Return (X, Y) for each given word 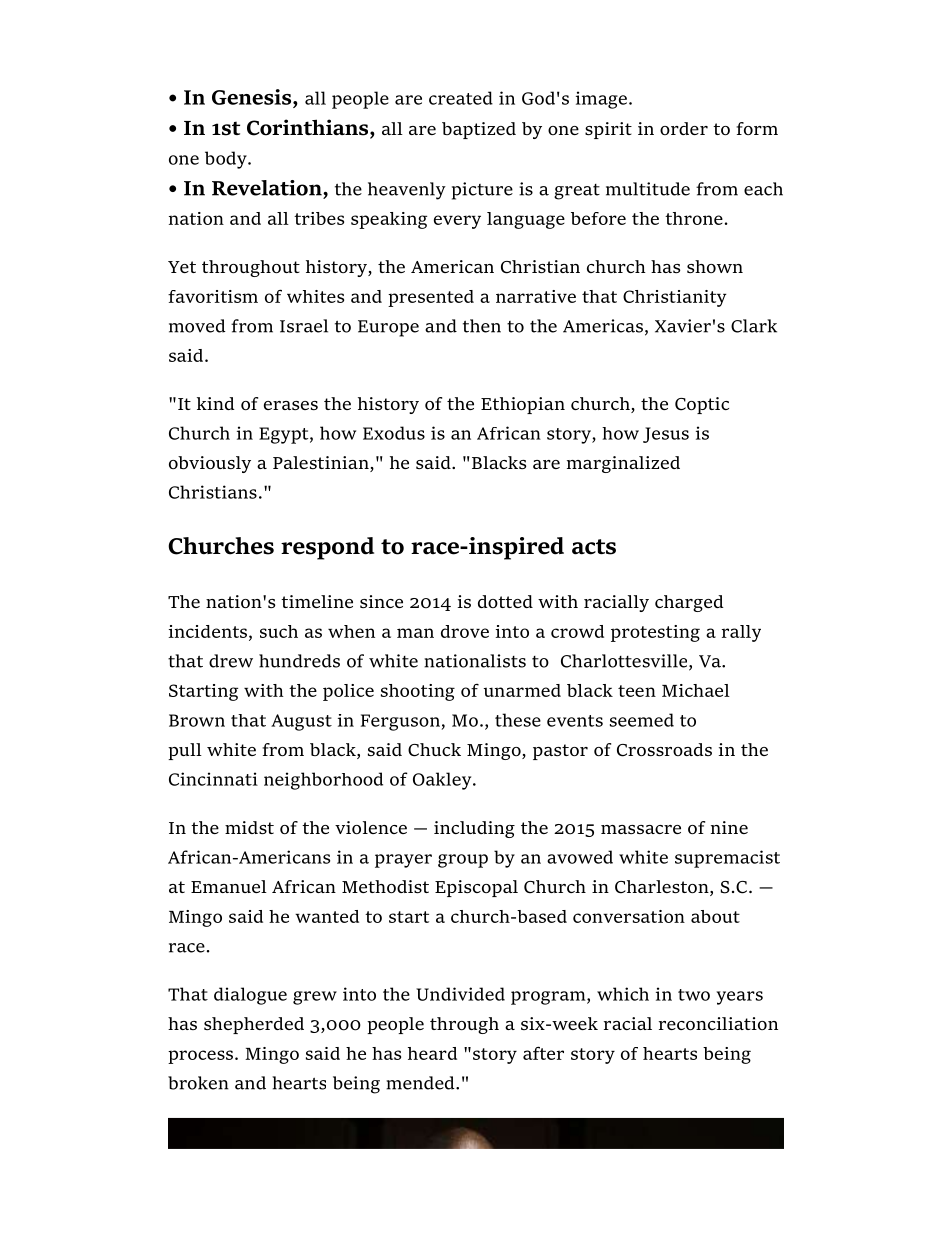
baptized (479, 130)
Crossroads (664, 750)
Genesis (253, 97)
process (202, 1057)
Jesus (666, 435)
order (684, 128)
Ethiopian (523, 405)
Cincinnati (213, 779)
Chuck (434, 750)
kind (216, 403)
